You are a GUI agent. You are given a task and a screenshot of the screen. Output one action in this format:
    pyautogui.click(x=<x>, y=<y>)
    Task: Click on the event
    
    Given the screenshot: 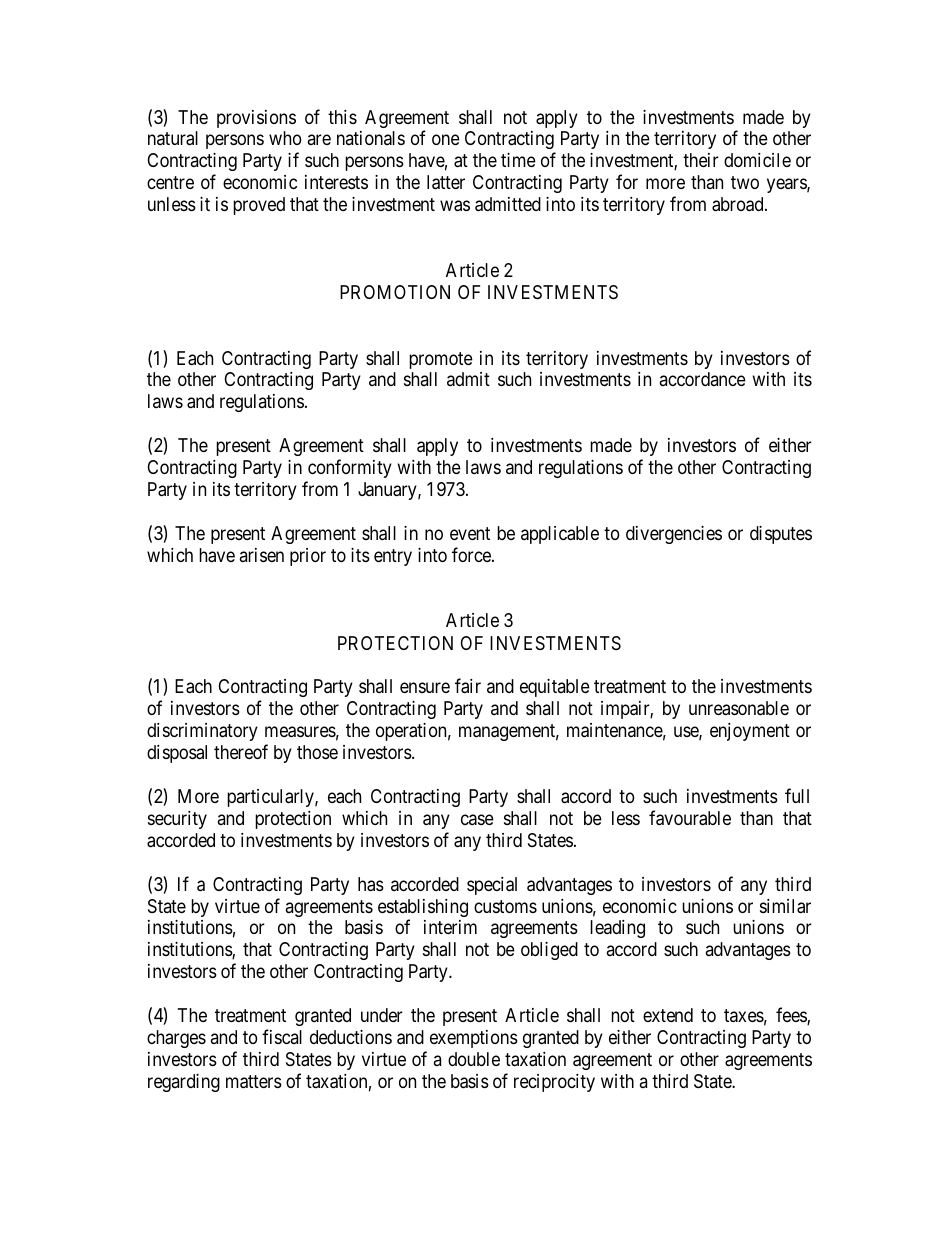 What is the action you would take?
    pyautogui.click(x=470, y=533)
